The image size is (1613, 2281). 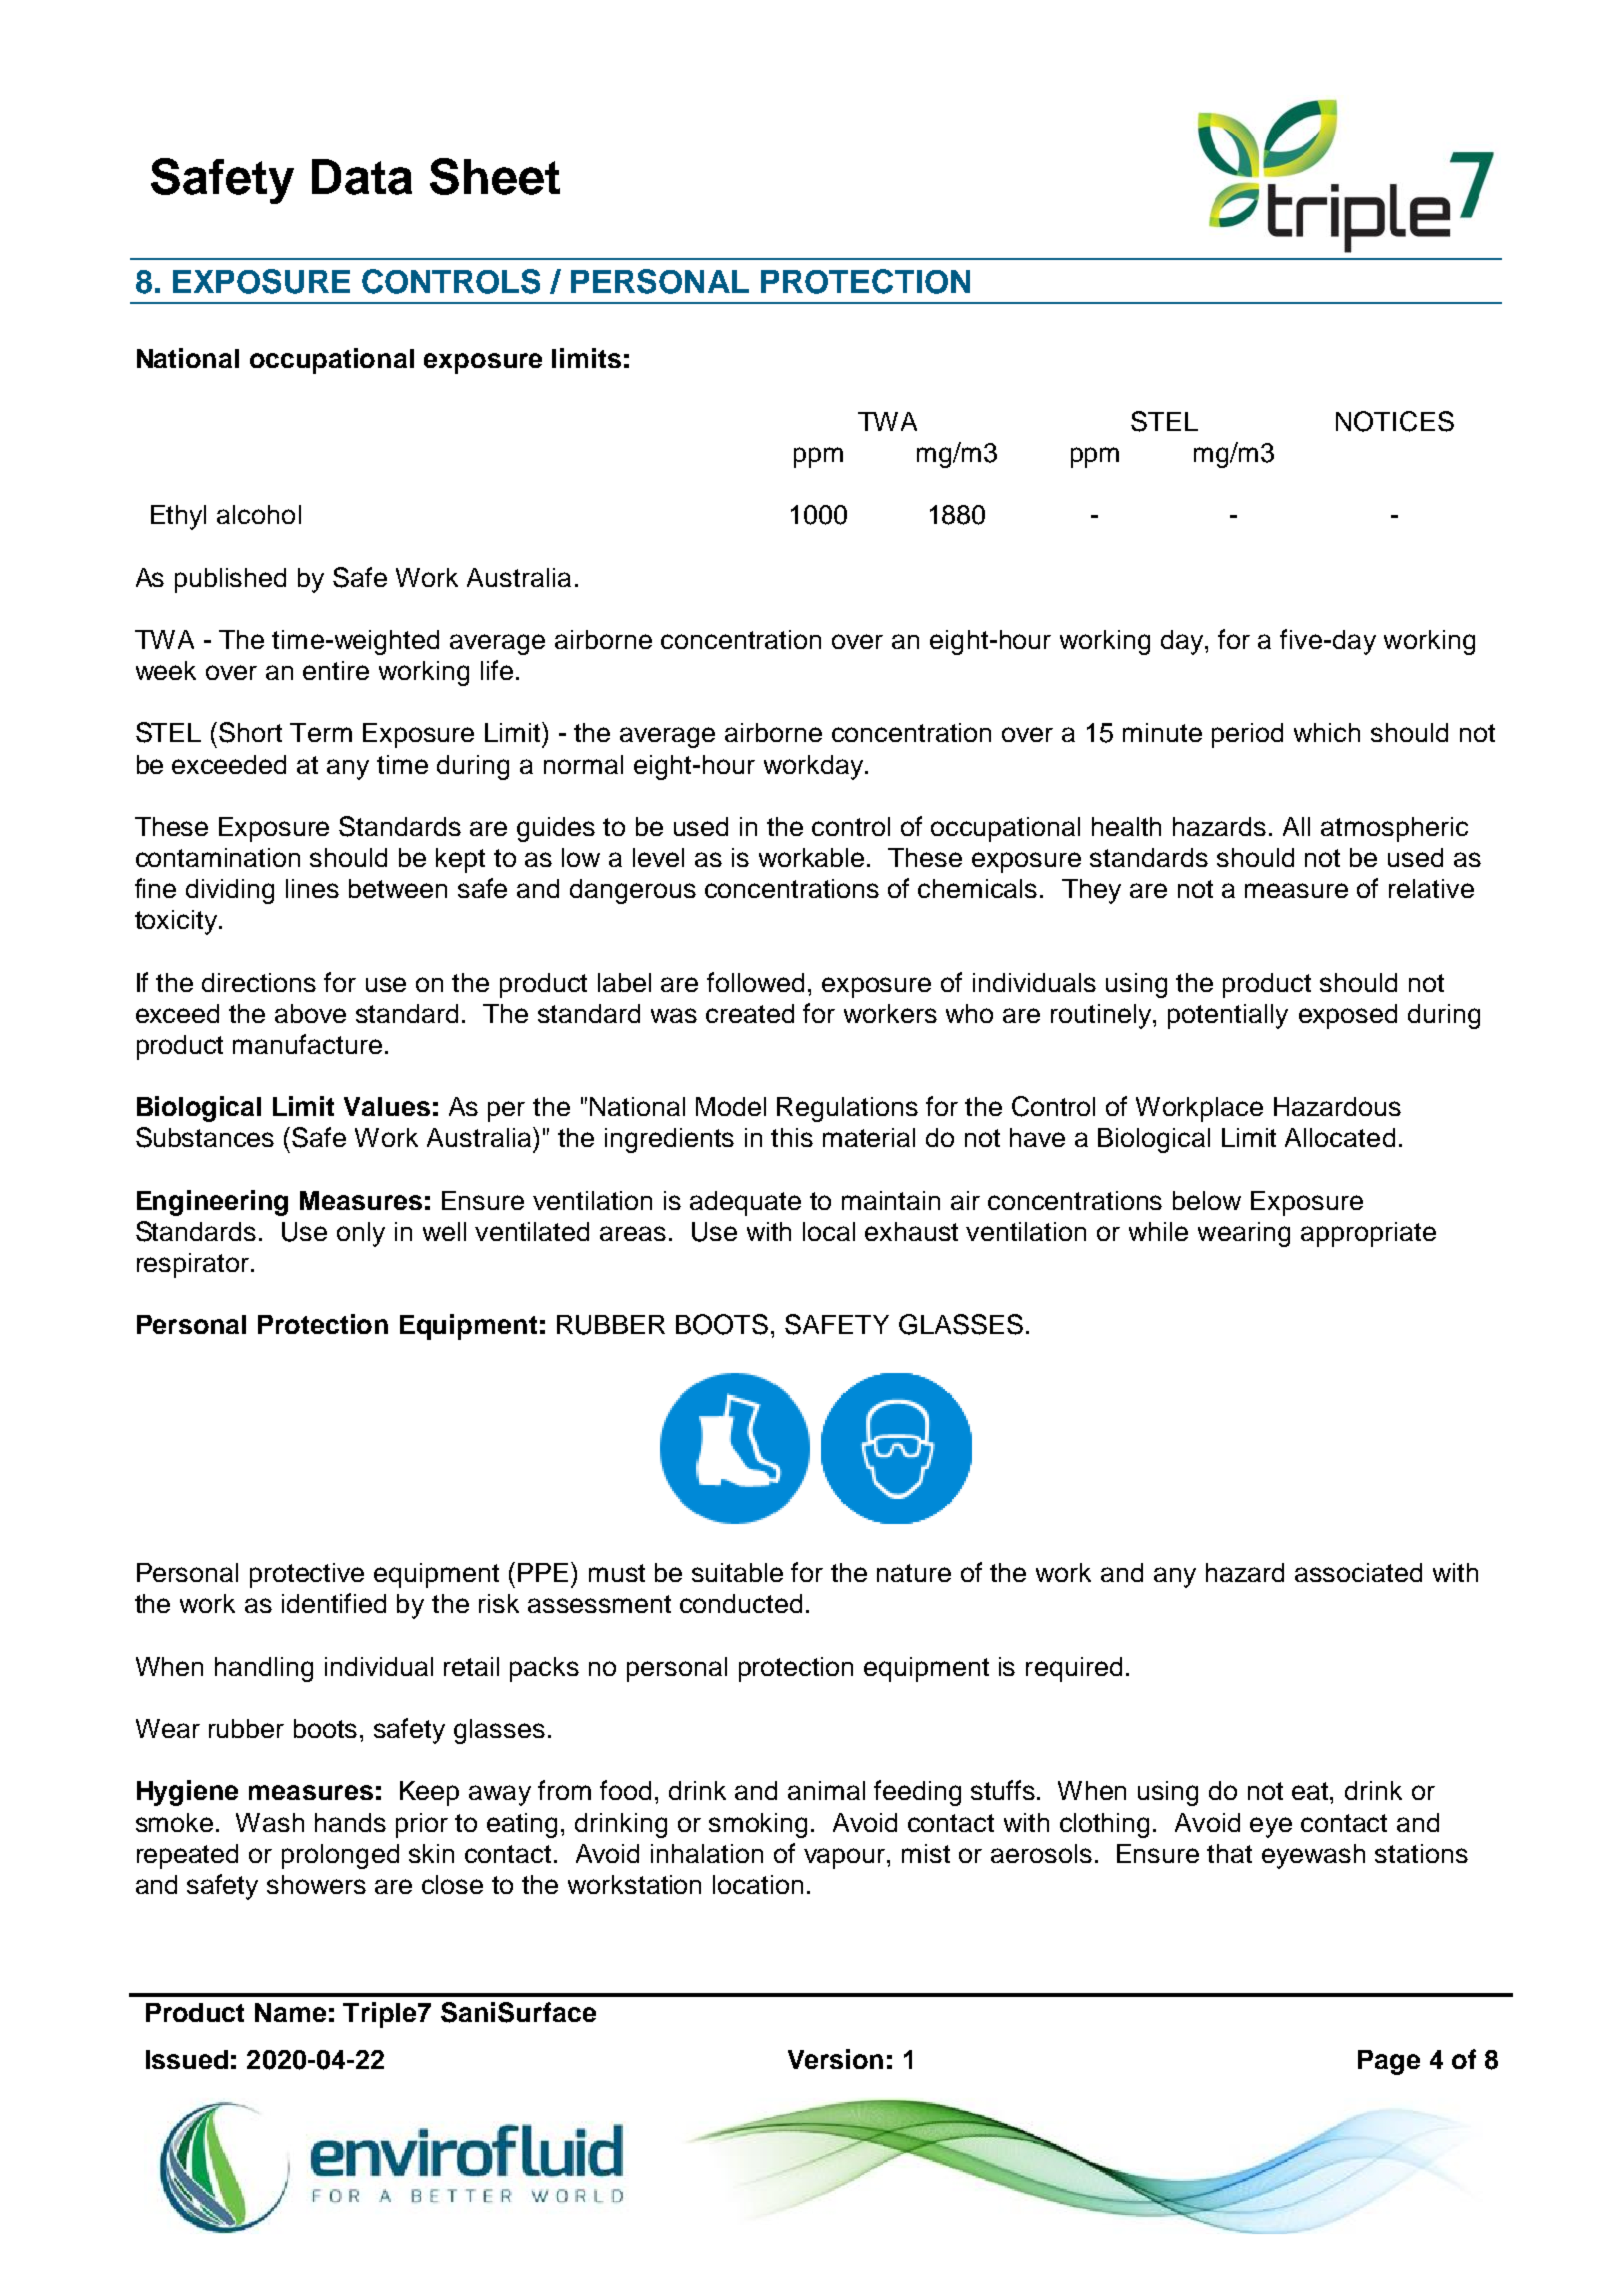 I want to click on Data, so click(x=362, y=177).
